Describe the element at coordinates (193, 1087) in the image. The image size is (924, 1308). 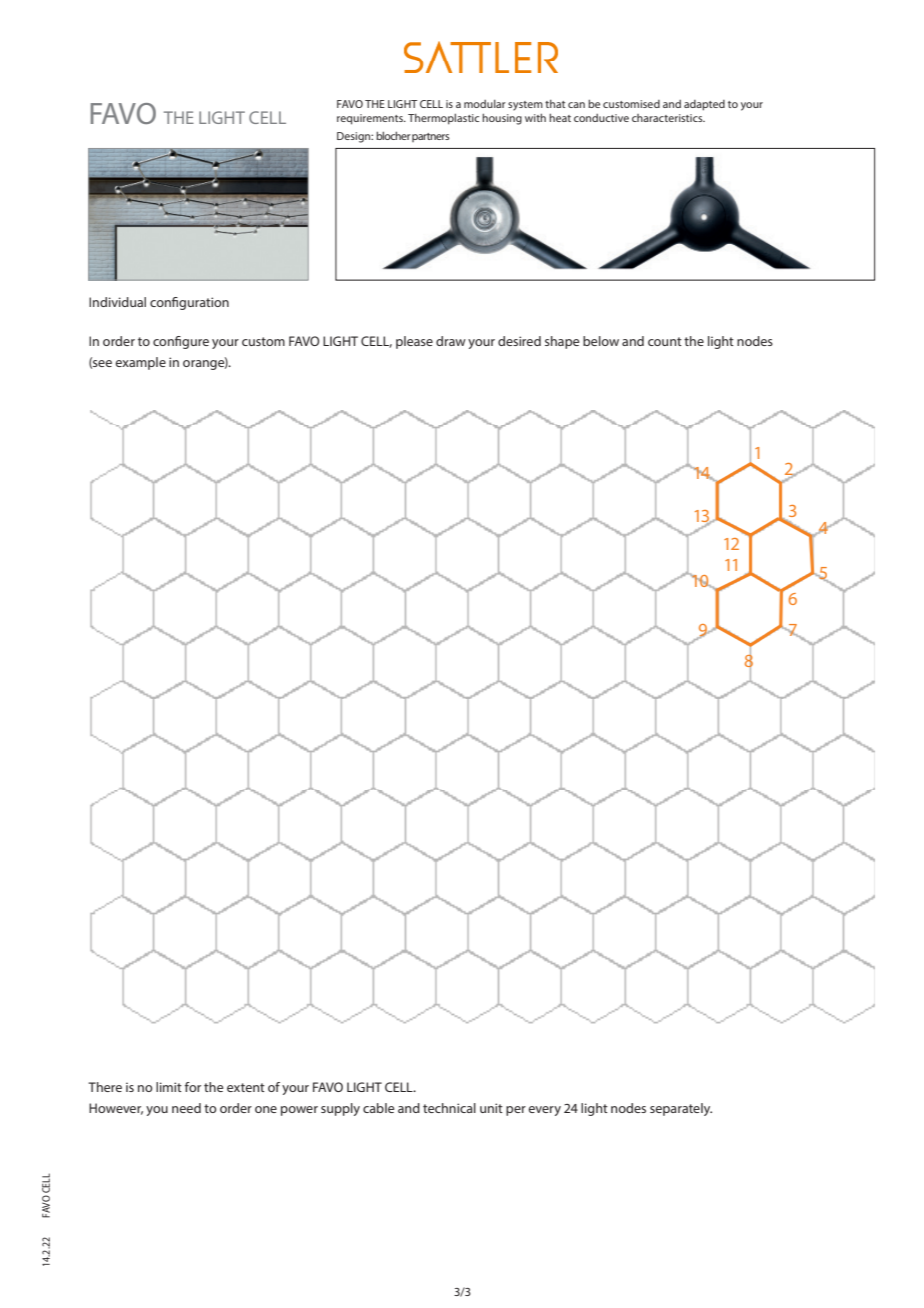
I see `for` at that location.
